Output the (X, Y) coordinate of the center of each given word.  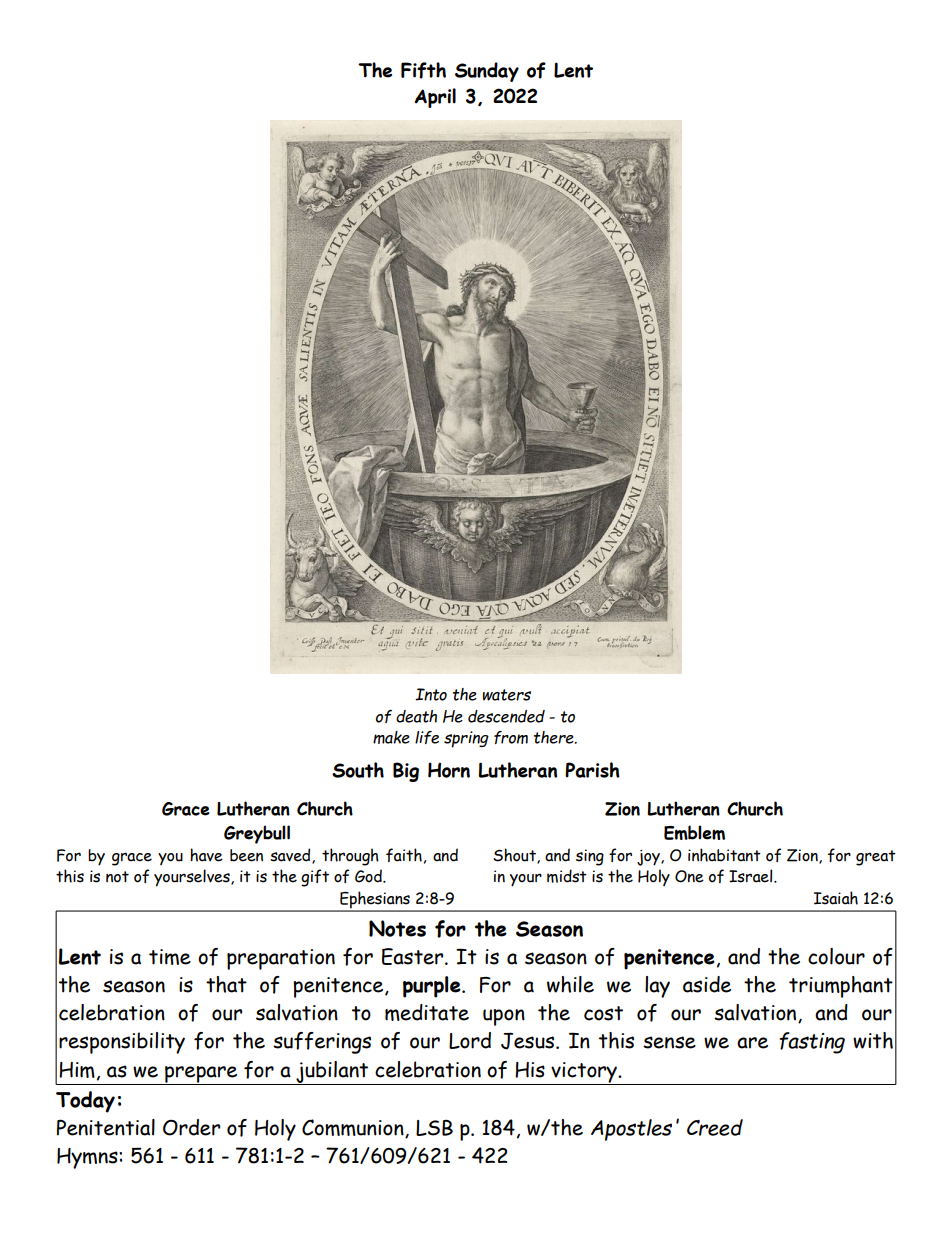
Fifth (423, 70)
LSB (434, 1128)
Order (191, 1127)
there (555, 737)
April (435, 98)
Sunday (487, 72)
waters (507, 695)
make (391, 737)
